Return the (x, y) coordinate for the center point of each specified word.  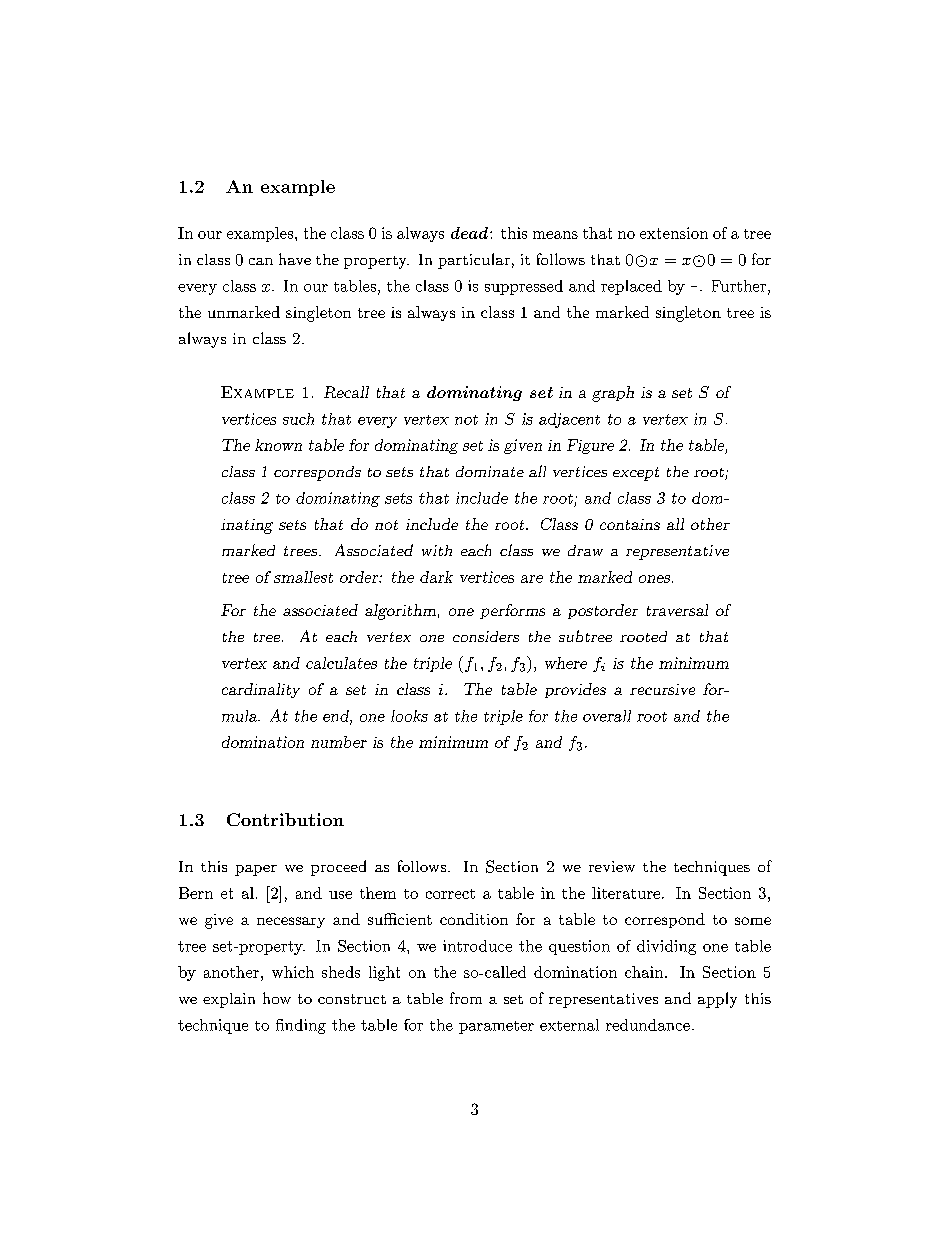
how (277, 998)
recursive (662, 689)
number (339, 742)
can (261, 261)
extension (674, 233)
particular (474, 261)
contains (630, 524)
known (278, 445)
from (466, 998)
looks (409, 716)
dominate (490, 471)
